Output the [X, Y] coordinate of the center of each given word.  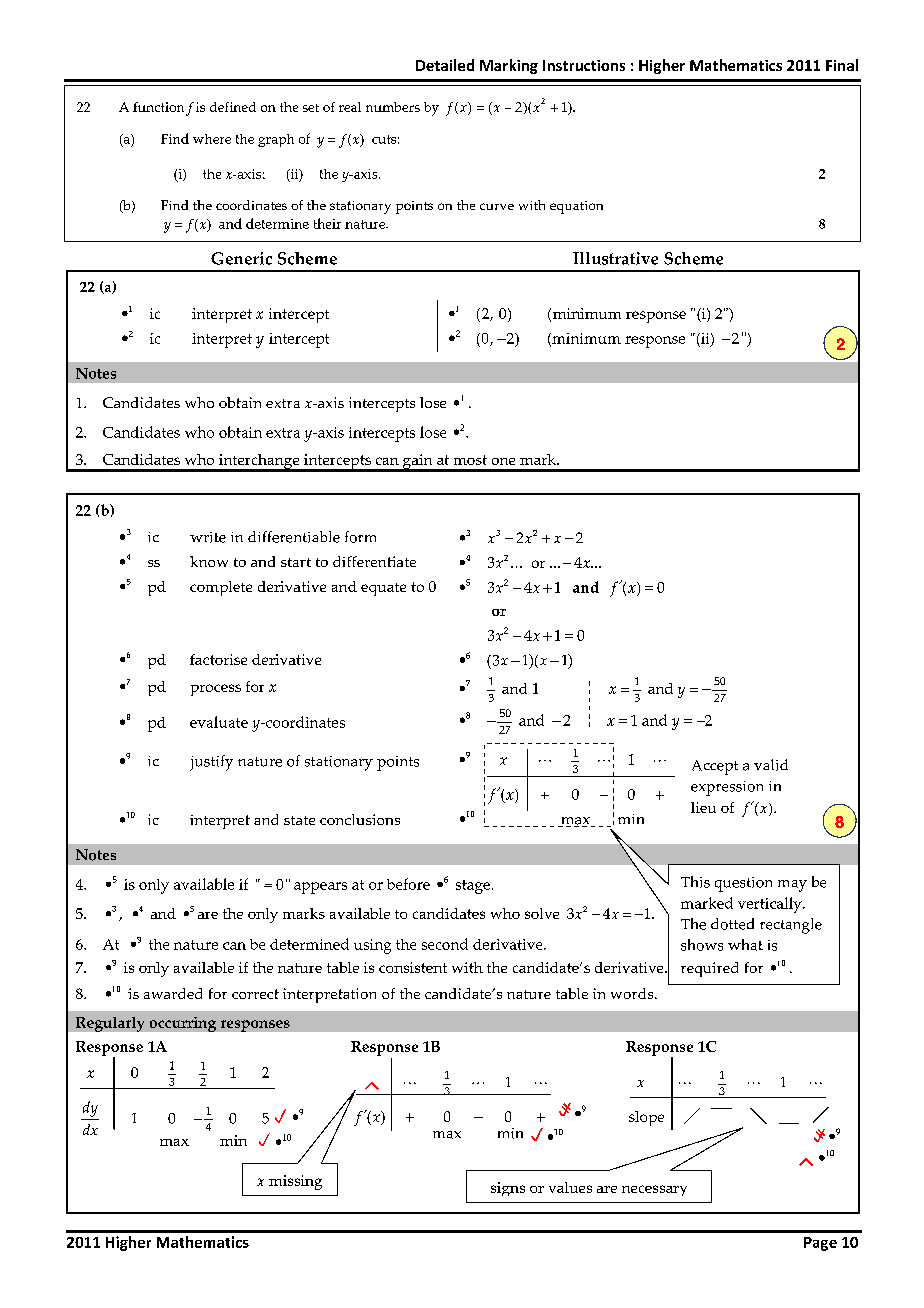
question [743, 884]
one [503, 461]
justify [211, 763]
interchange [259, 463]
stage [473, 887]
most [470, 460]
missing [295, 1182]
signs [508, 1189]
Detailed [445, 65]
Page [820, 1244]
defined [233, 107]
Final [842, 65]
